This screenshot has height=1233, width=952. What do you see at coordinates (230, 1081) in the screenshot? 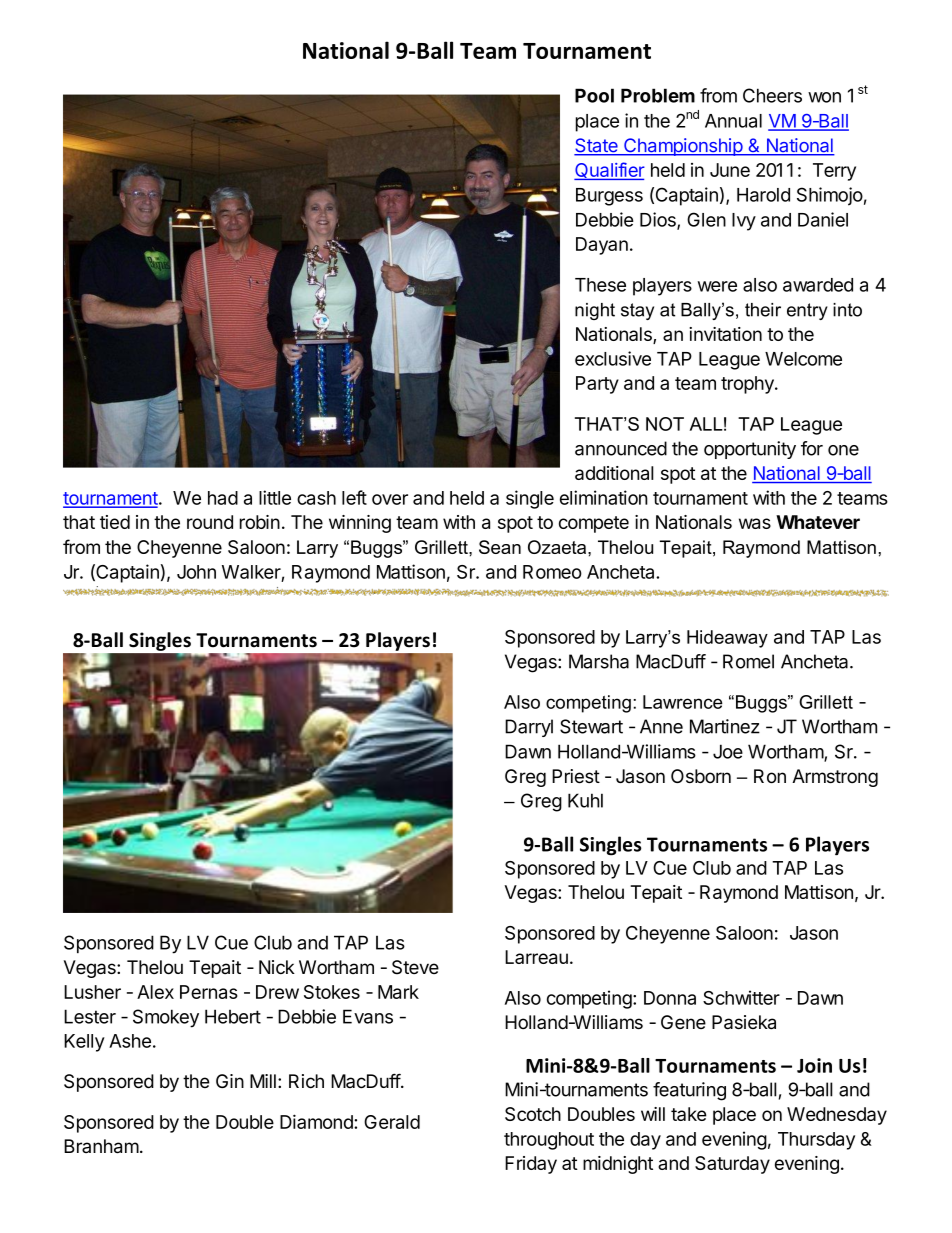
I see `Gin` at bounding box center [230, 1081].
